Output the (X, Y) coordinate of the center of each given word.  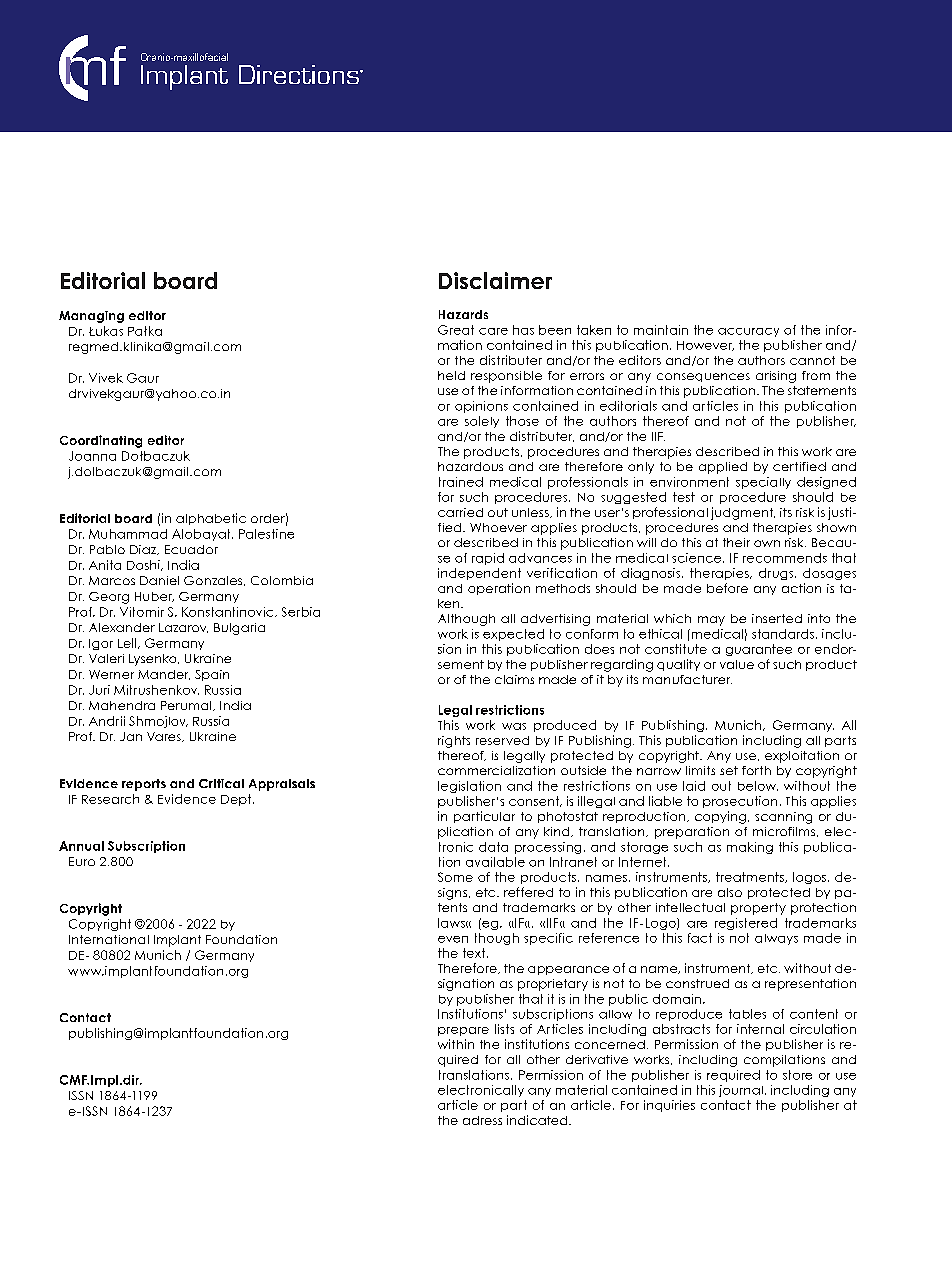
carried (460, 512)
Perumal (187, 706)
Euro (82, 861)
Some (455, 877)
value (737, 664)
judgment (743, 513)
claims (514, 679)
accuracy (748, 332)
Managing (91, 317)
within (456, 1044)
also (730, 892)
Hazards (463, 314)
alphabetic (211, 519)
